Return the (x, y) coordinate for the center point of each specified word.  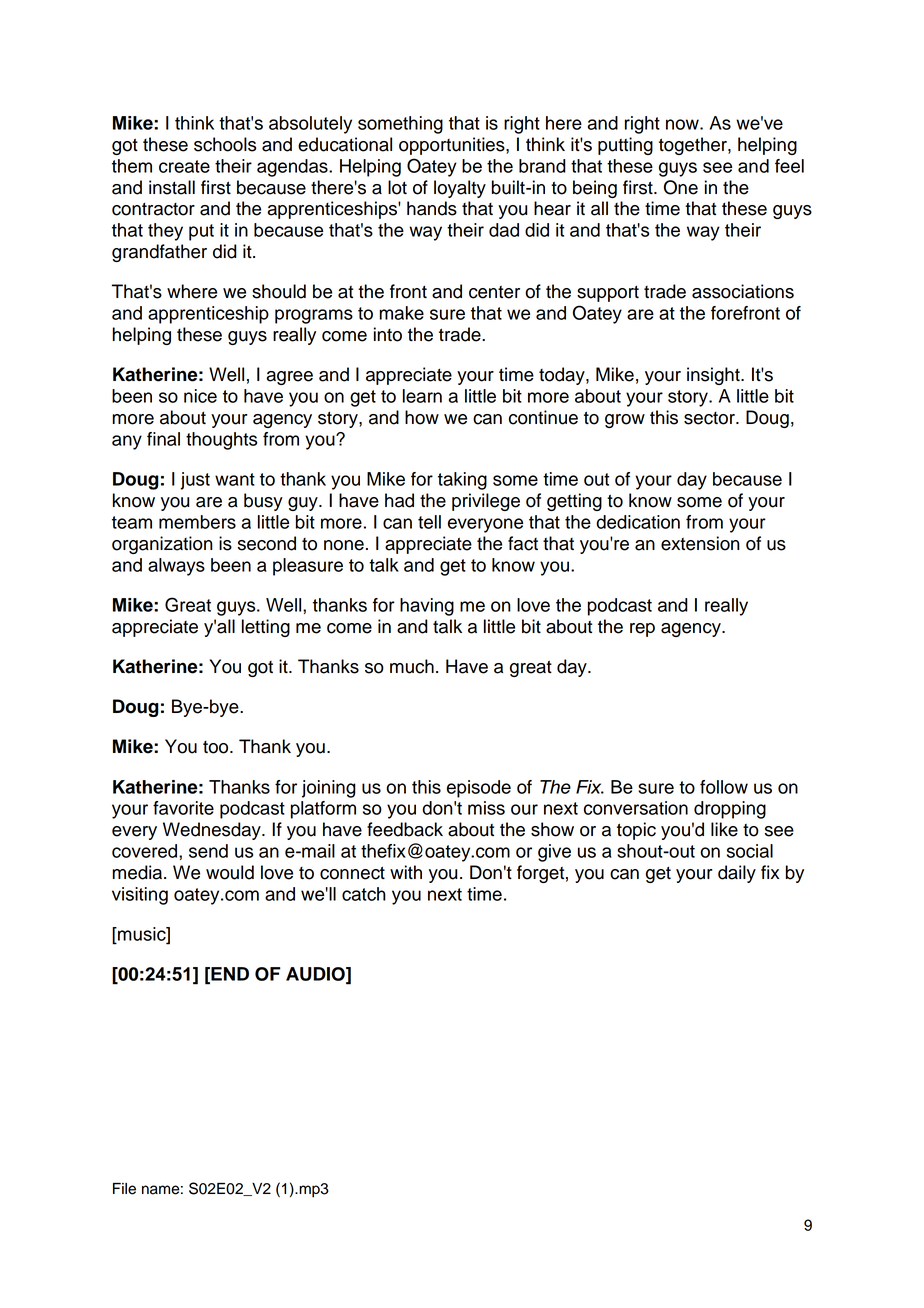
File (124, 1189)
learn (422, 396)
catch (364, 894)
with (406, 872)
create (184, 166)
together (694, 146)
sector (710, 418)
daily (737, 874)
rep (642, 630)
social (750, 851)
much (412, 666)
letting (266, 628)
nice (200, 396)
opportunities (453, 146)
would (230, 872)
